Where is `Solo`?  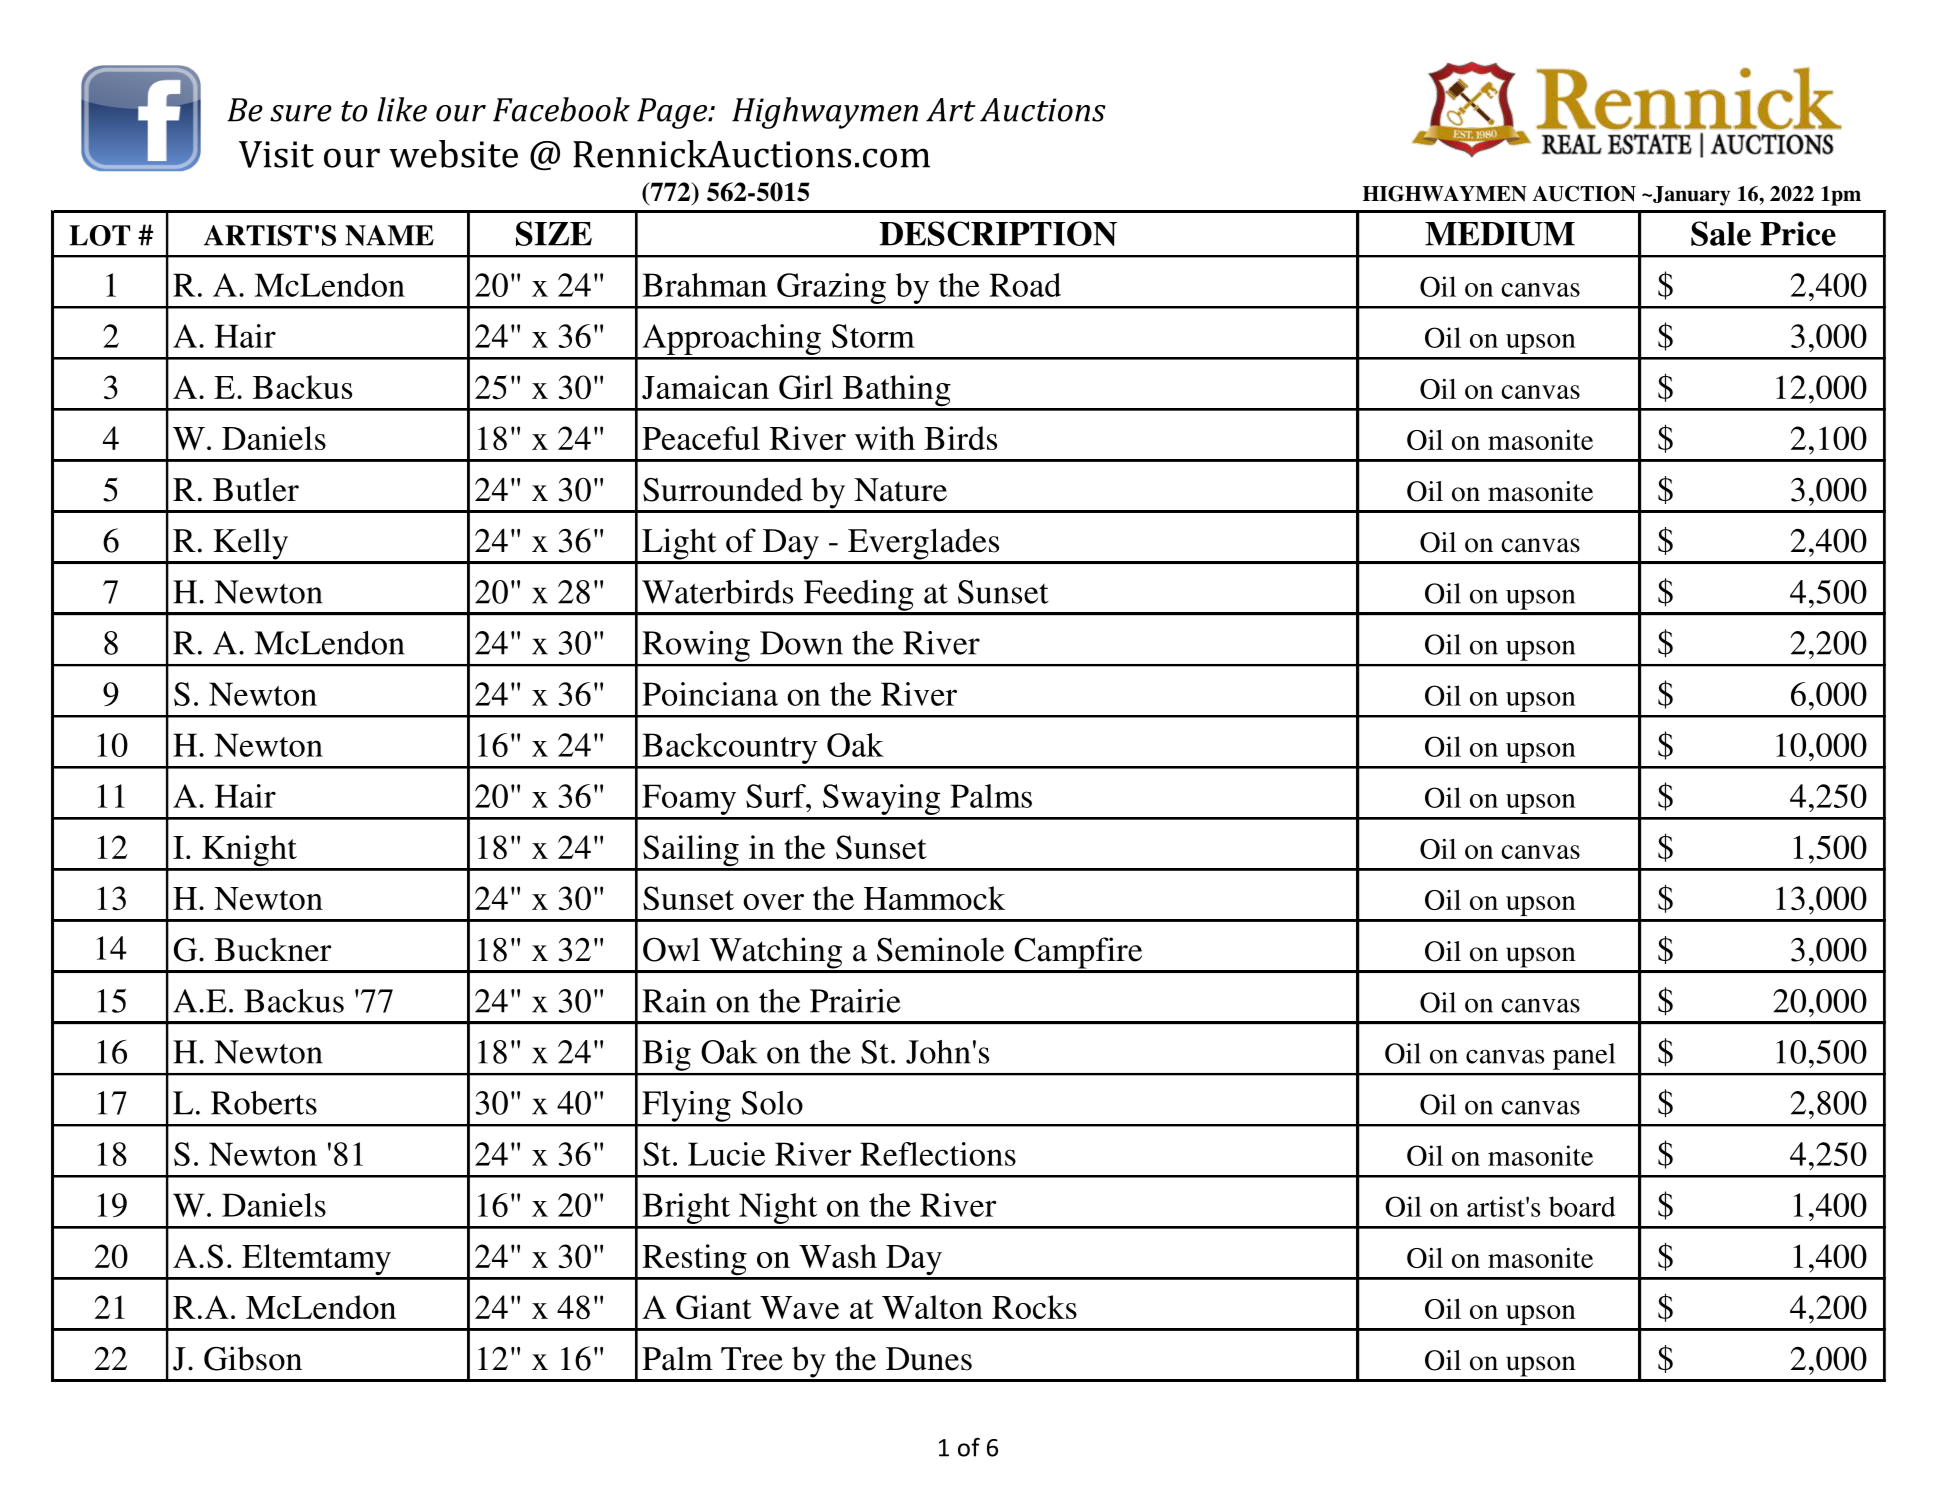 Solo is located at coordinates (772, 1103).
